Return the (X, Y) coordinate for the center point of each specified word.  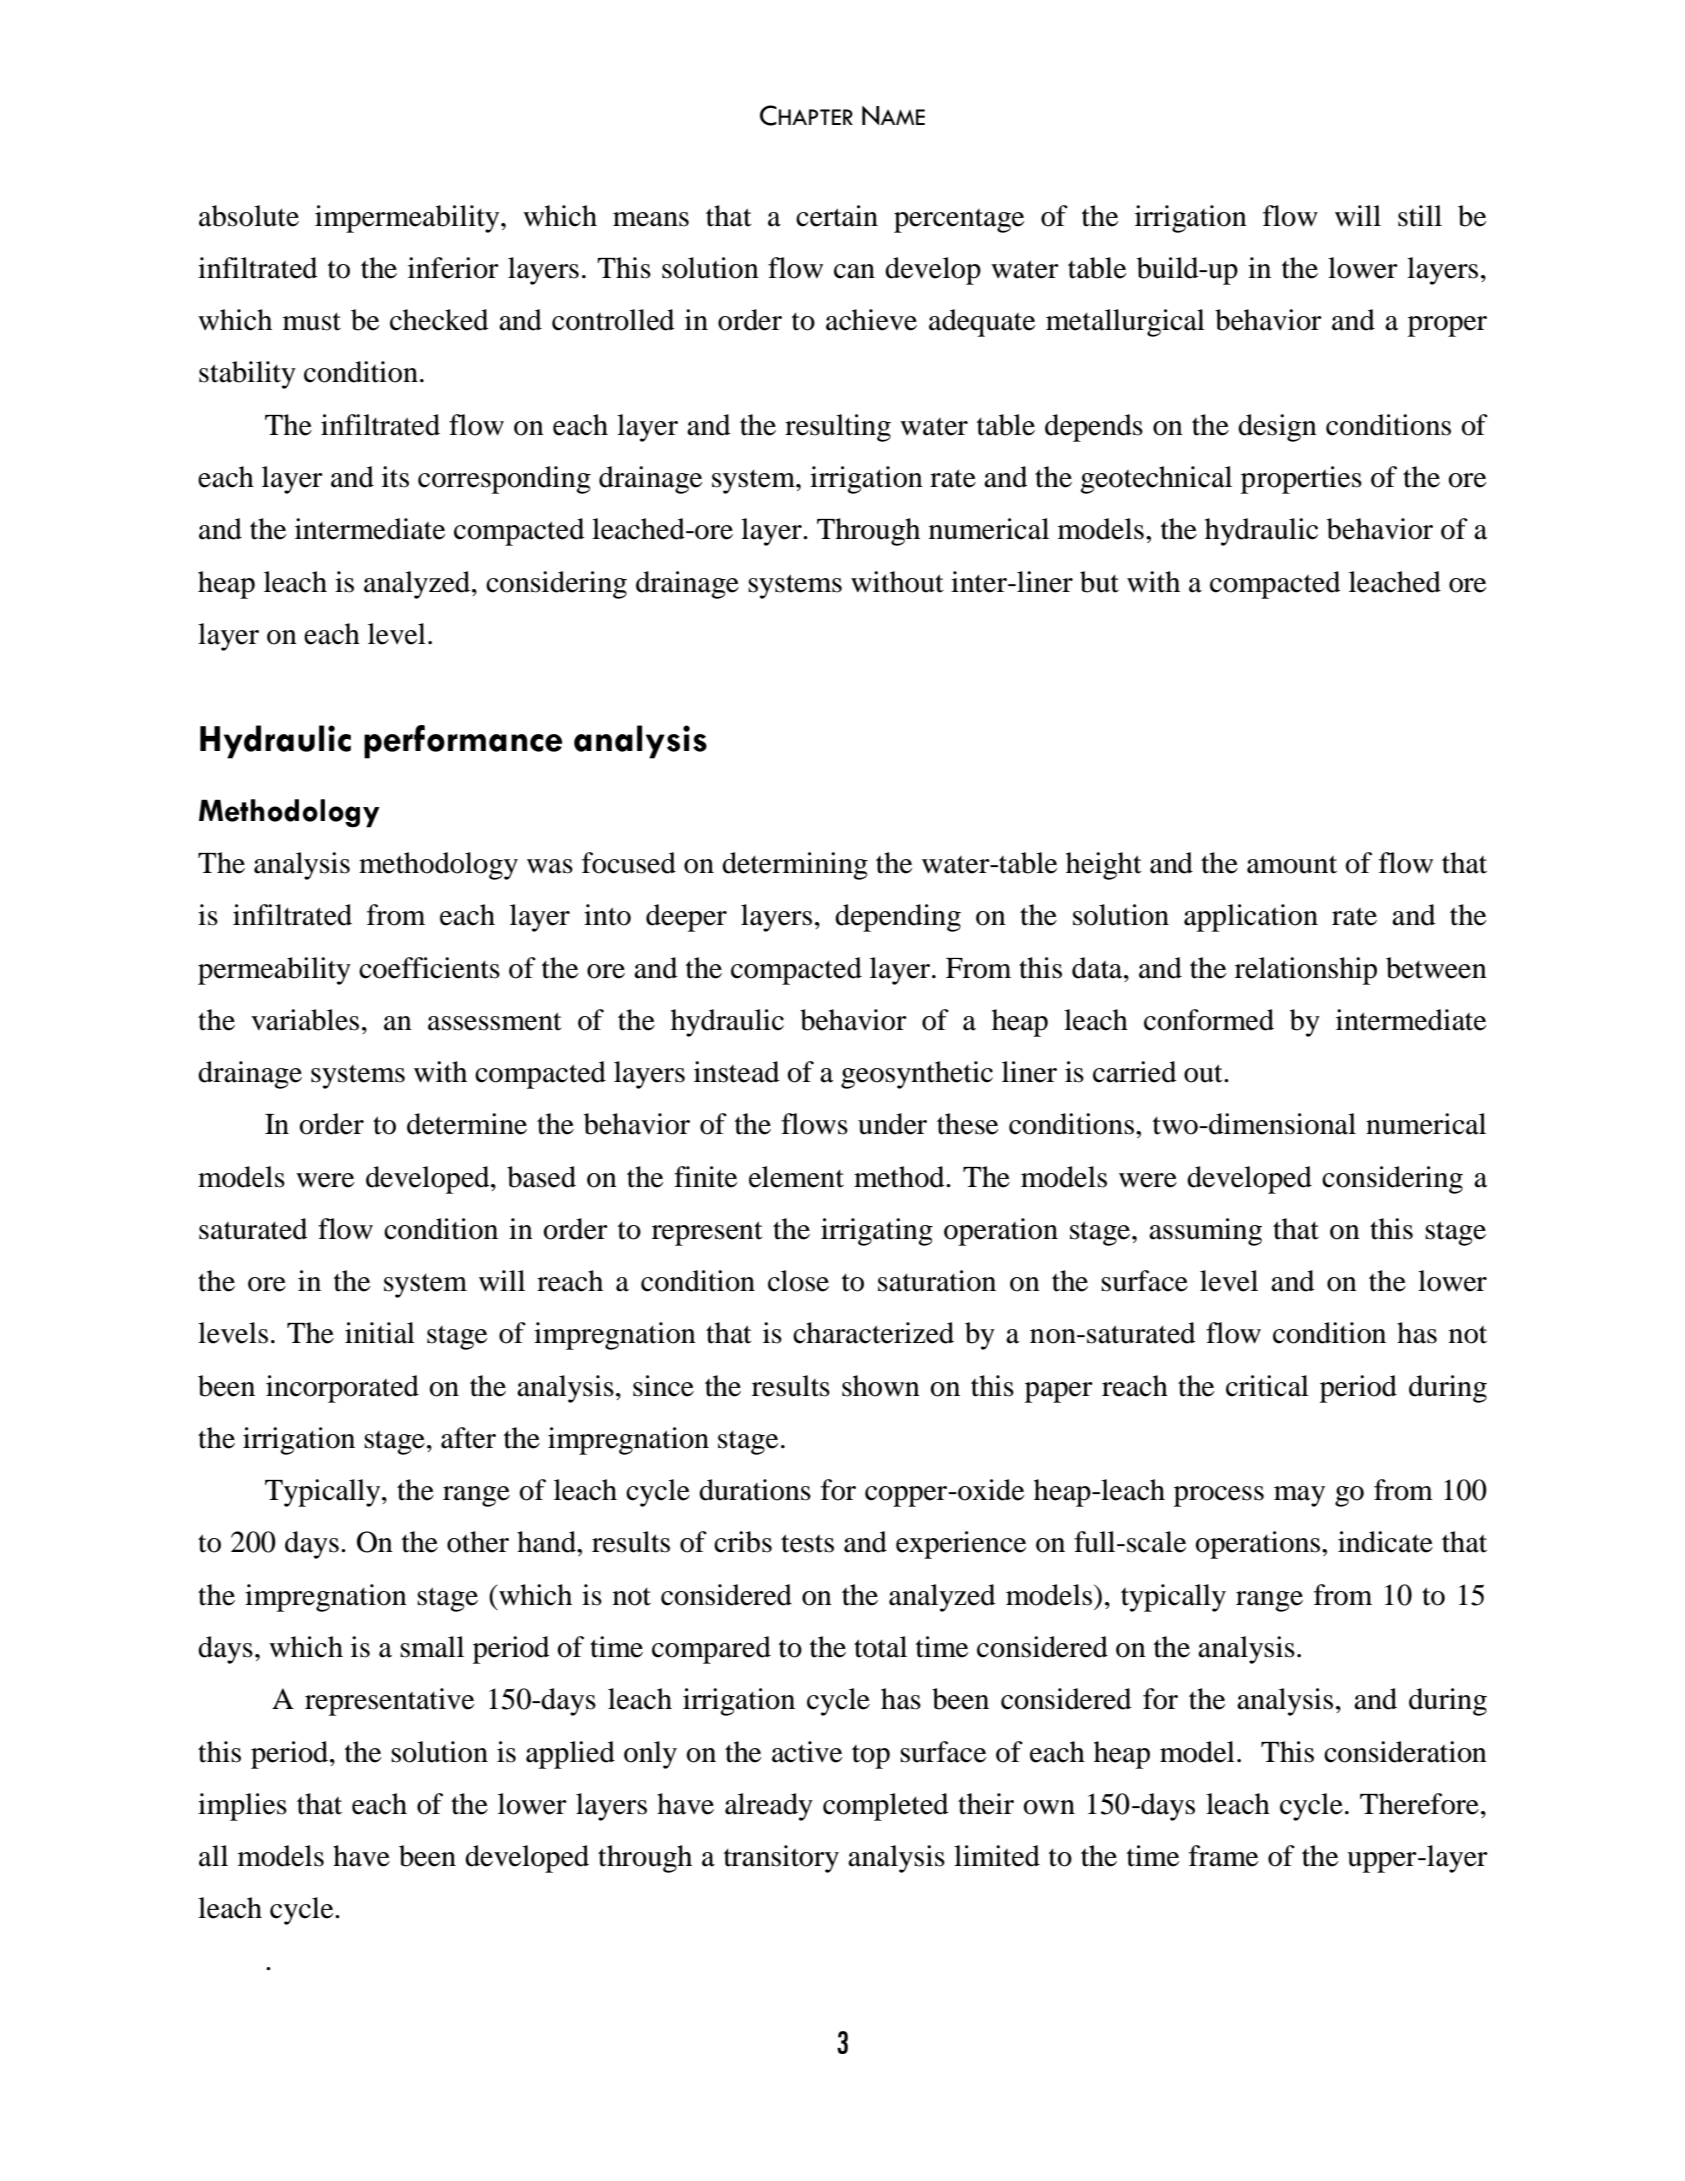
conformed (1209, 1020)
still (1420, 216)
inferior (453, 268)
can (854, 271)
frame (1223, 1856)
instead (737, 1072)
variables (305, 1020)
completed (886, 1807)
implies (242, 1807)
